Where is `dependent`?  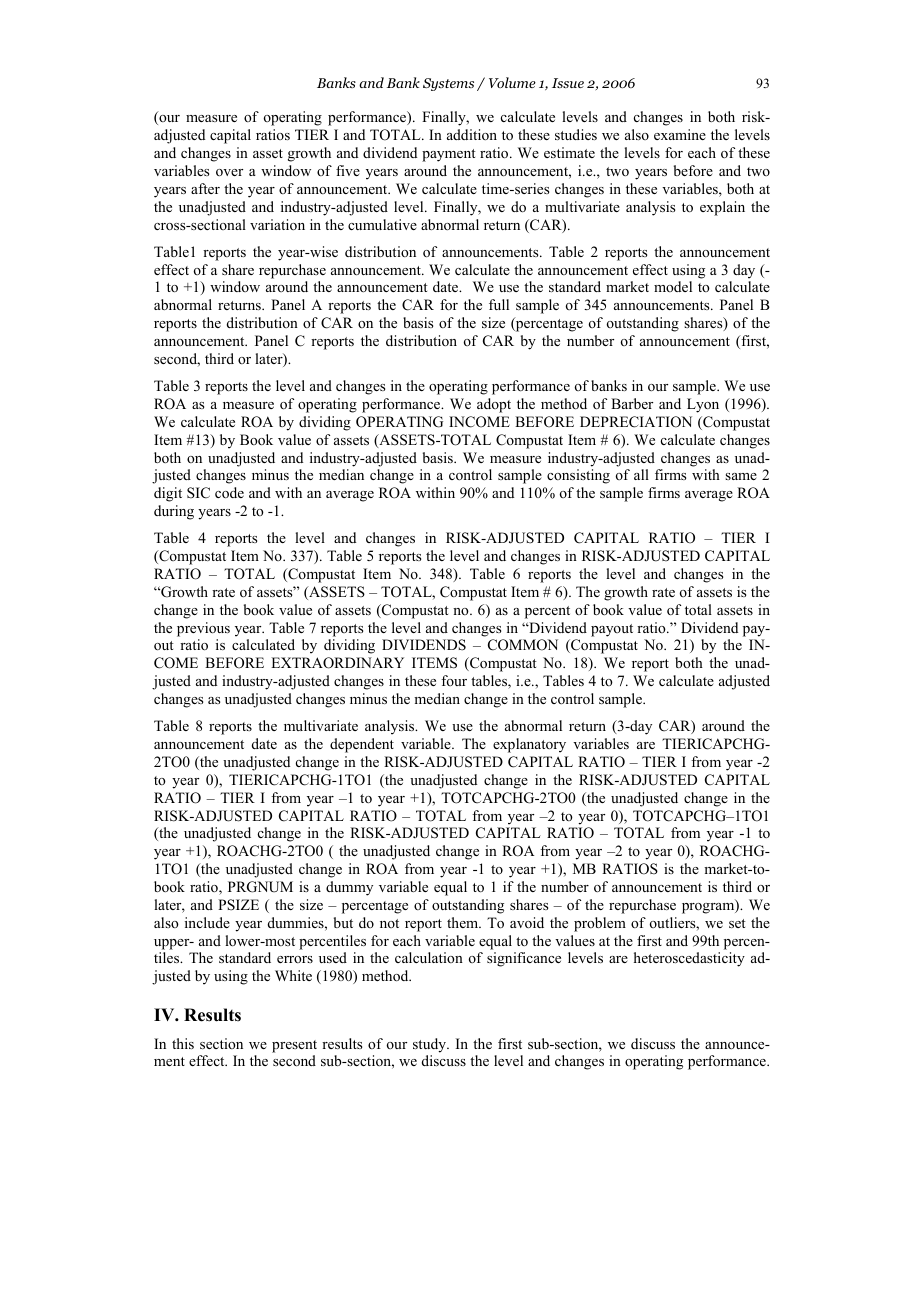
dependent is located at coordinates (362, 745).
